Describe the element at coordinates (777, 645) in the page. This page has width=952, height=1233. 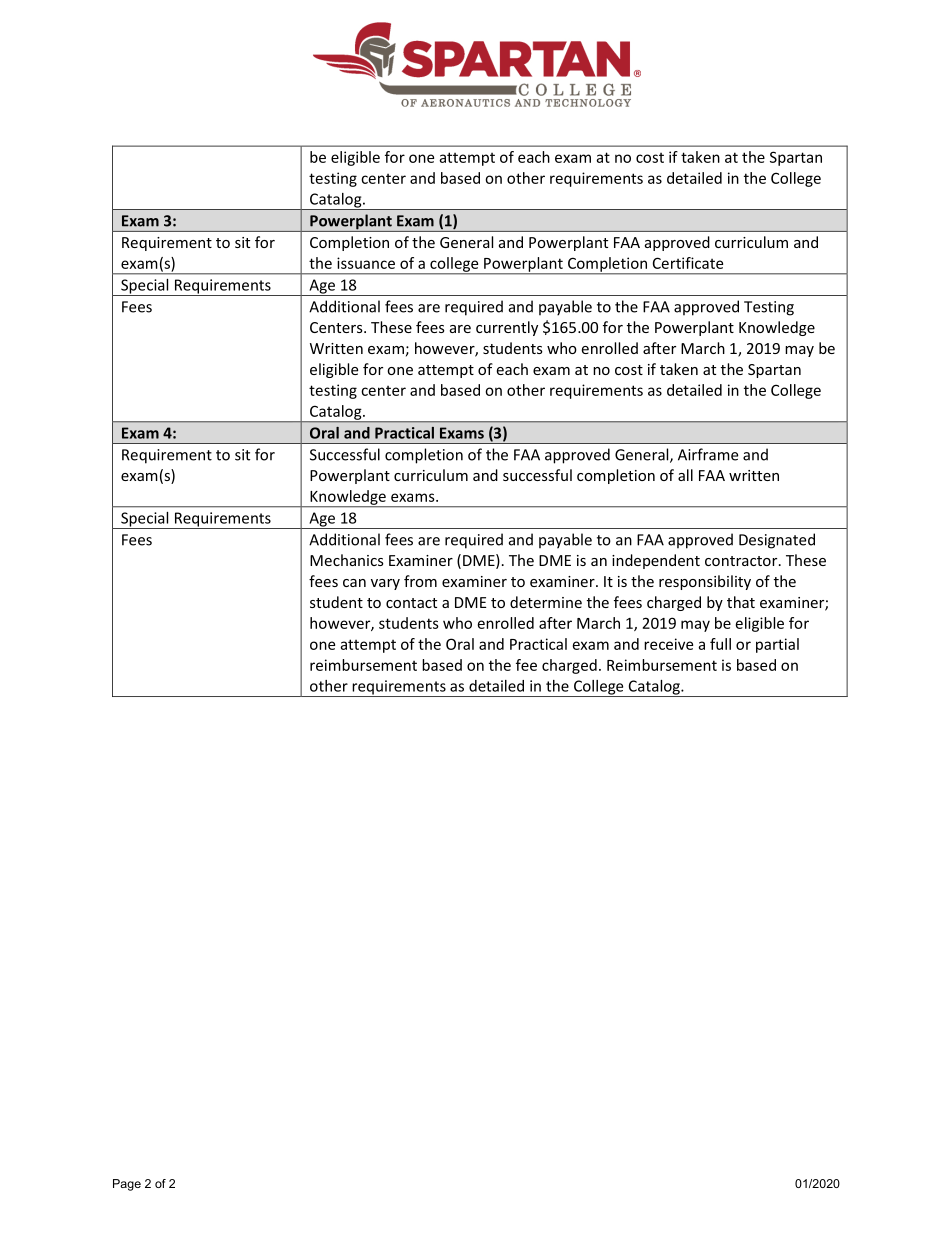
I see `partial` at that location.
